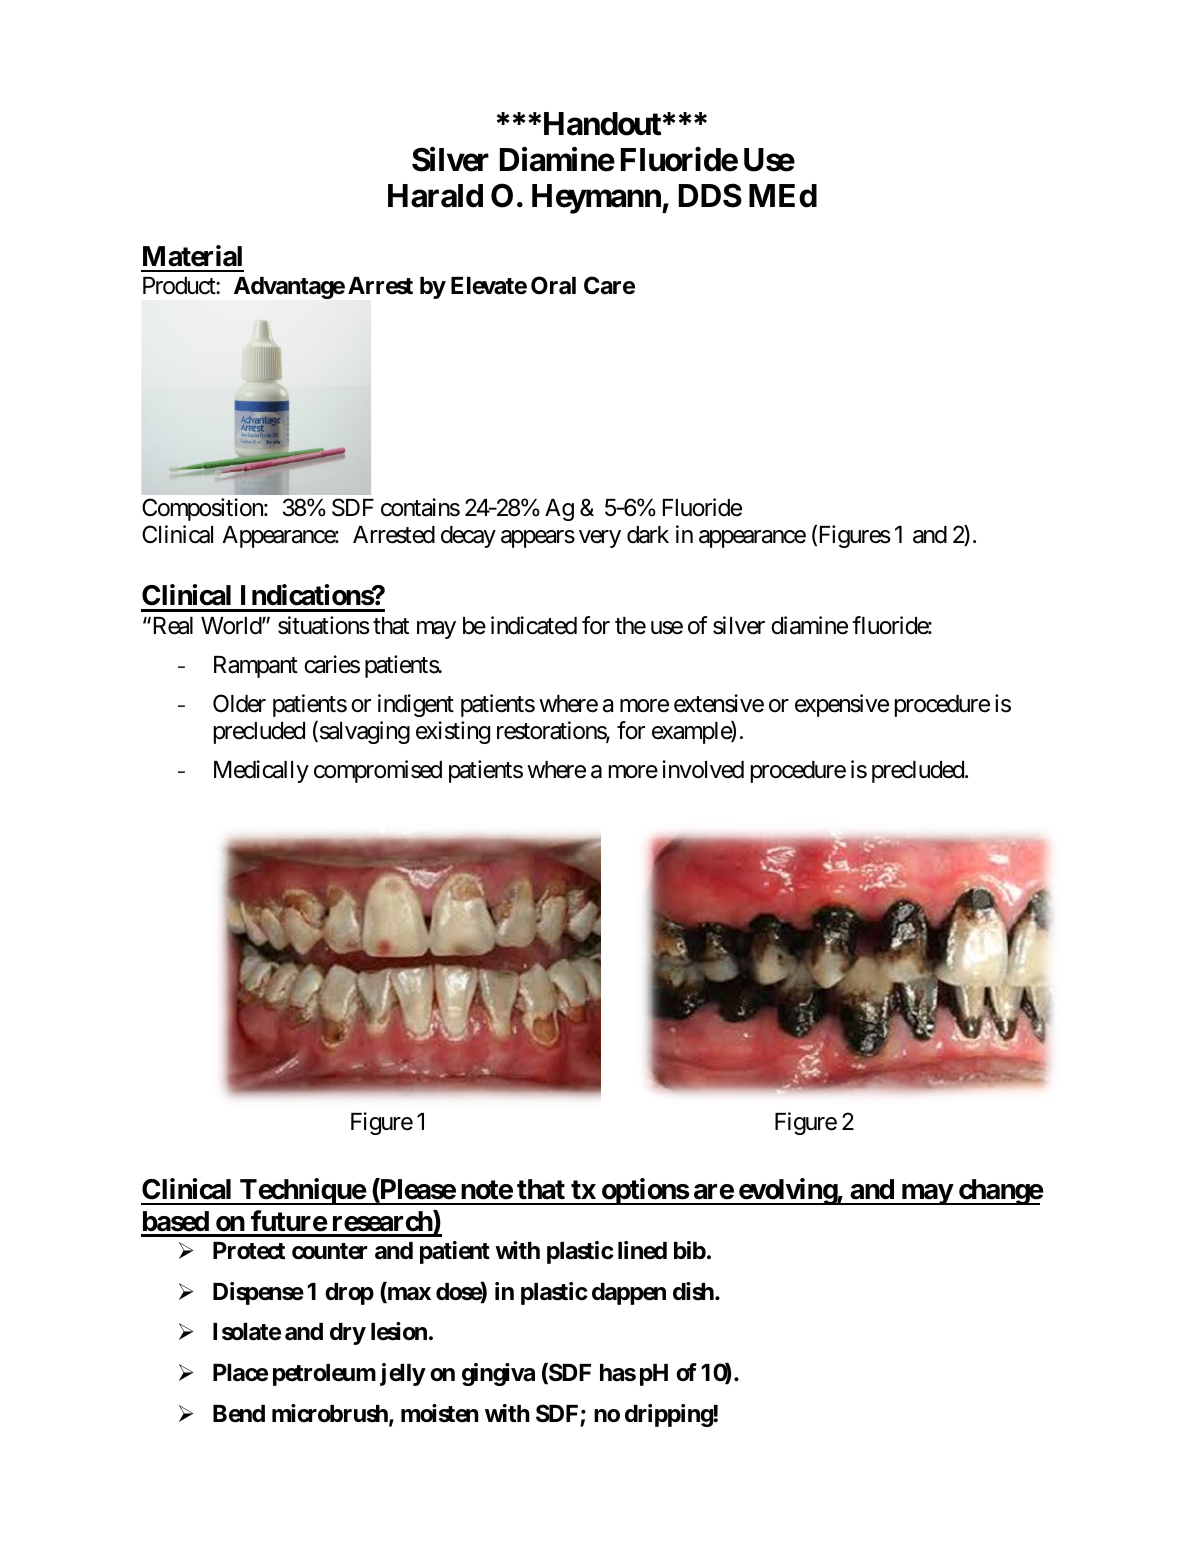 The image size is (1202, 1555). What do you see at coordinates (261, 771) in the document?
I see `Medically` at bounding box center [261, 771].
